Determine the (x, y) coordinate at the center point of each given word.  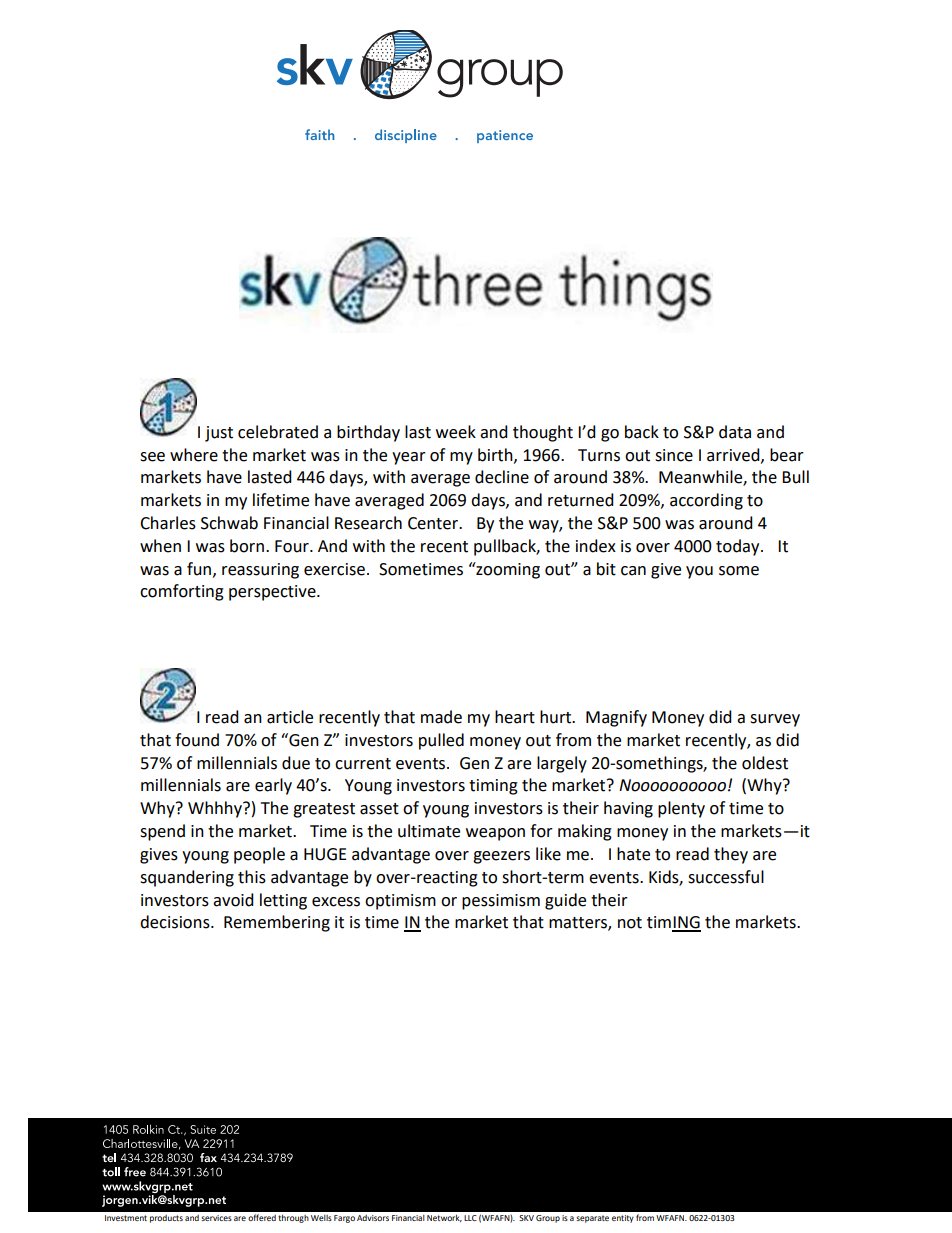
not (630, 923)
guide (565, 901)
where (194, 455)
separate (592, 1219)
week (456, 432)
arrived (734, 455)
